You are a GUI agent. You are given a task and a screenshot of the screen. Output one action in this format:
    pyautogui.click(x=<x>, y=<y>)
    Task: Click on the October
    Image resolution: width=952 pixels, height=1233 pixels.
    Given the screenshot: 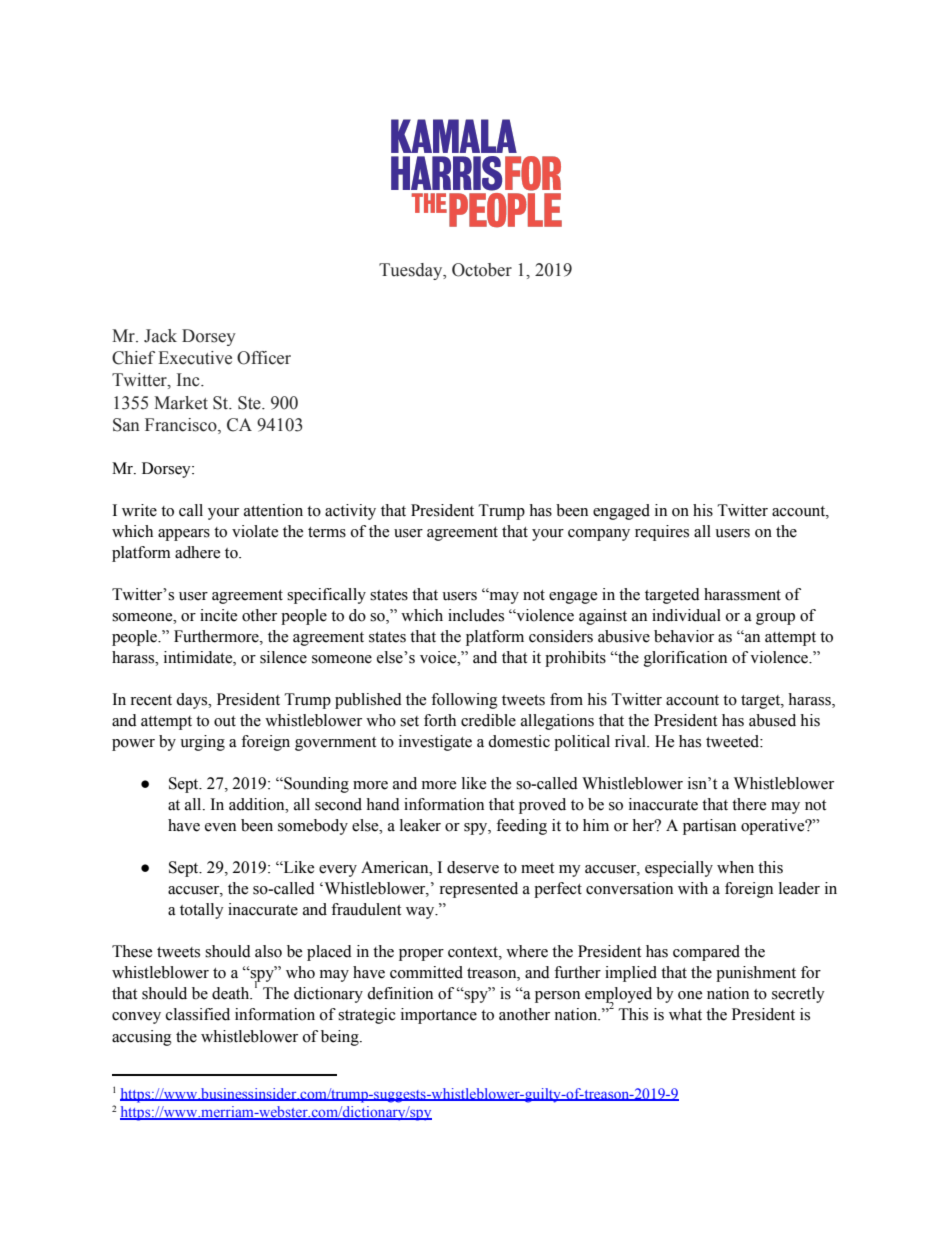 What is the action you would take?
    pyautogui.click(x=482, y=270)
